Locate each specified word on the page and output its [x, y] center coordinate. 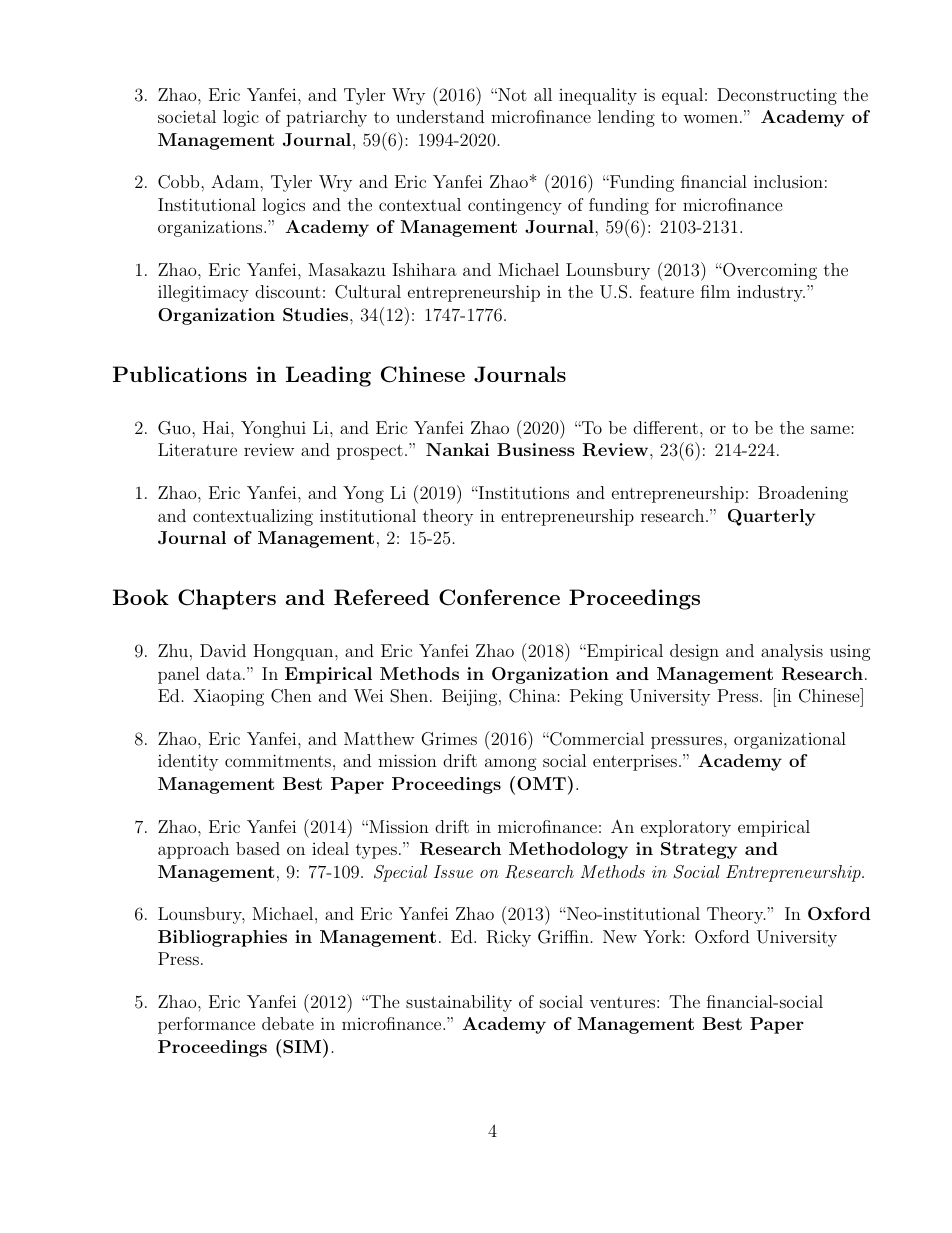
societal [187, 116]
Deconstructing [777, 96]
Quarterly [771, 517]
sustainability [459, 1003]
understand [440, 116]
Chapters [227, 599]
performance [206, 1025]
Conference [499, 597]
